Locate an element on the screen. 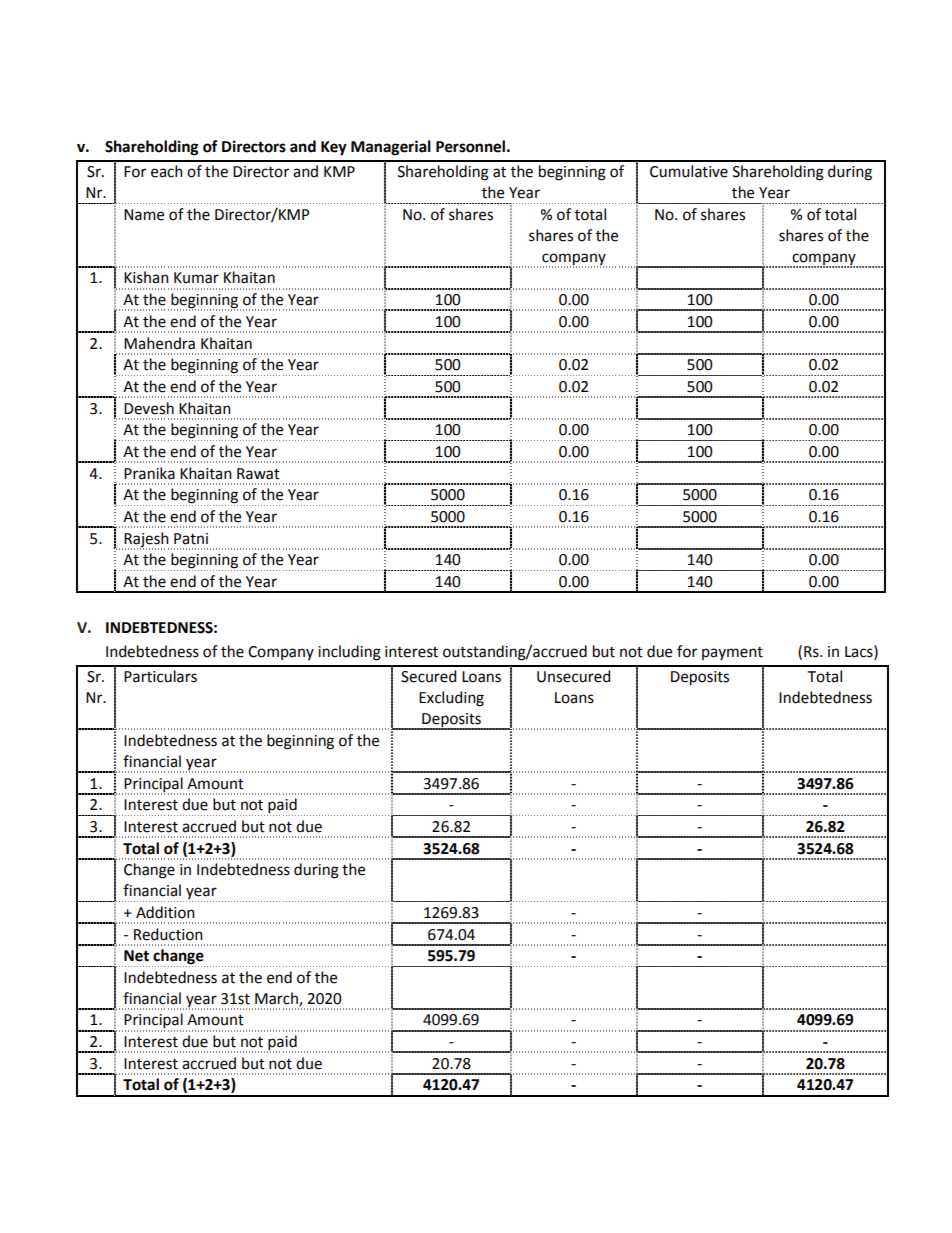 This screenshot has width=952, height=1233. payment is located at coordinates (732, 653).
